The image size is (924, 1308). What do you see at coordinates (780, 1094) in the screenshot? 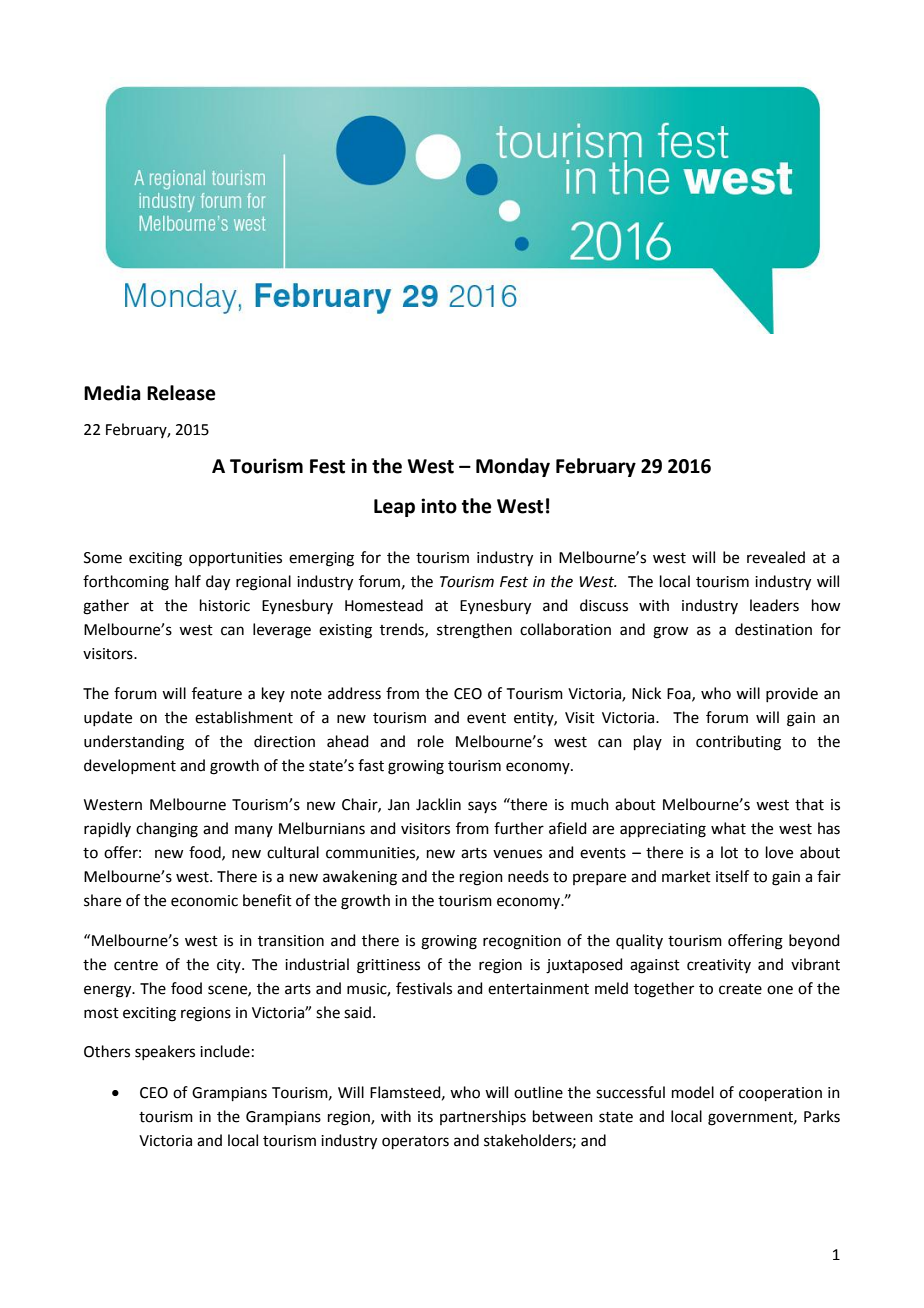
I see `cooperation` at bounding box center [780, 1094].
